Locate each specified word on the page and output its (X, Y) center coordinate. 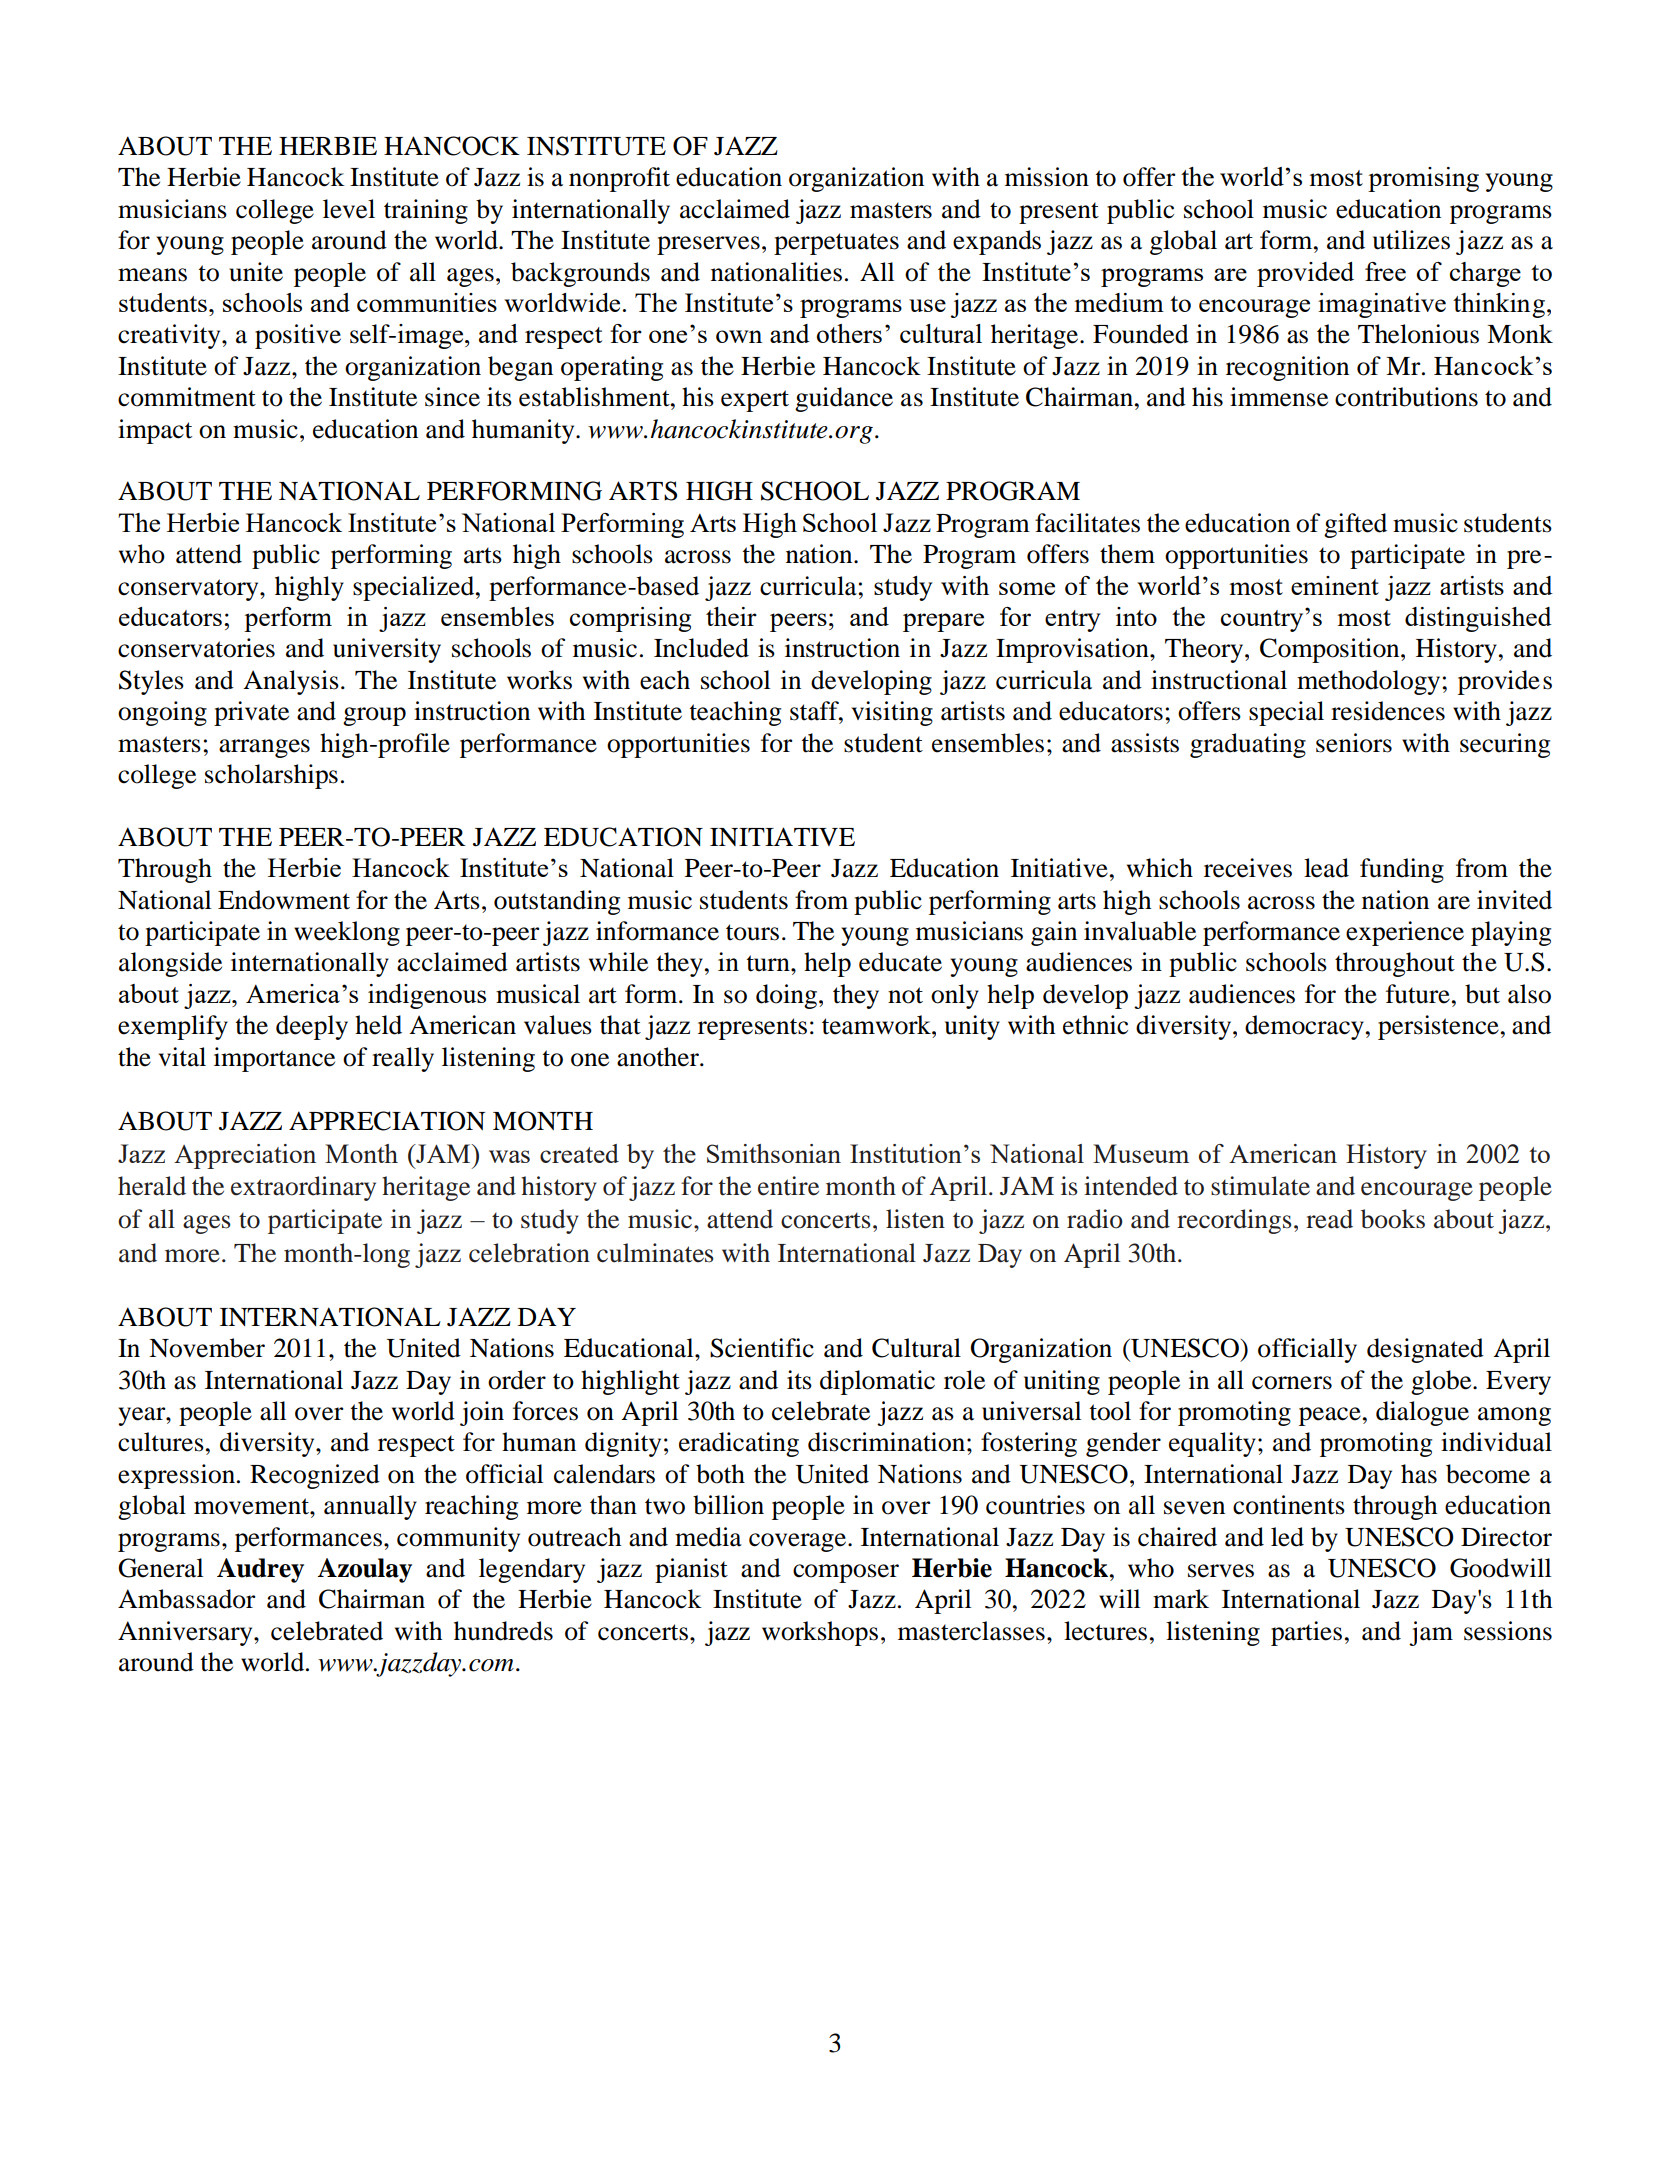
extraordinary (303, 1188)
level (349, 209)
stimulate (1260, 1186)
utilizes (1411, 240)
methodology (1370, 682)
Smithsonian (774, 1153)
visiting (892, 713)
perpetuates (836, 244)
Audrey (260, 1570)
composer (846, 1573)
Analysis (291, 682)
